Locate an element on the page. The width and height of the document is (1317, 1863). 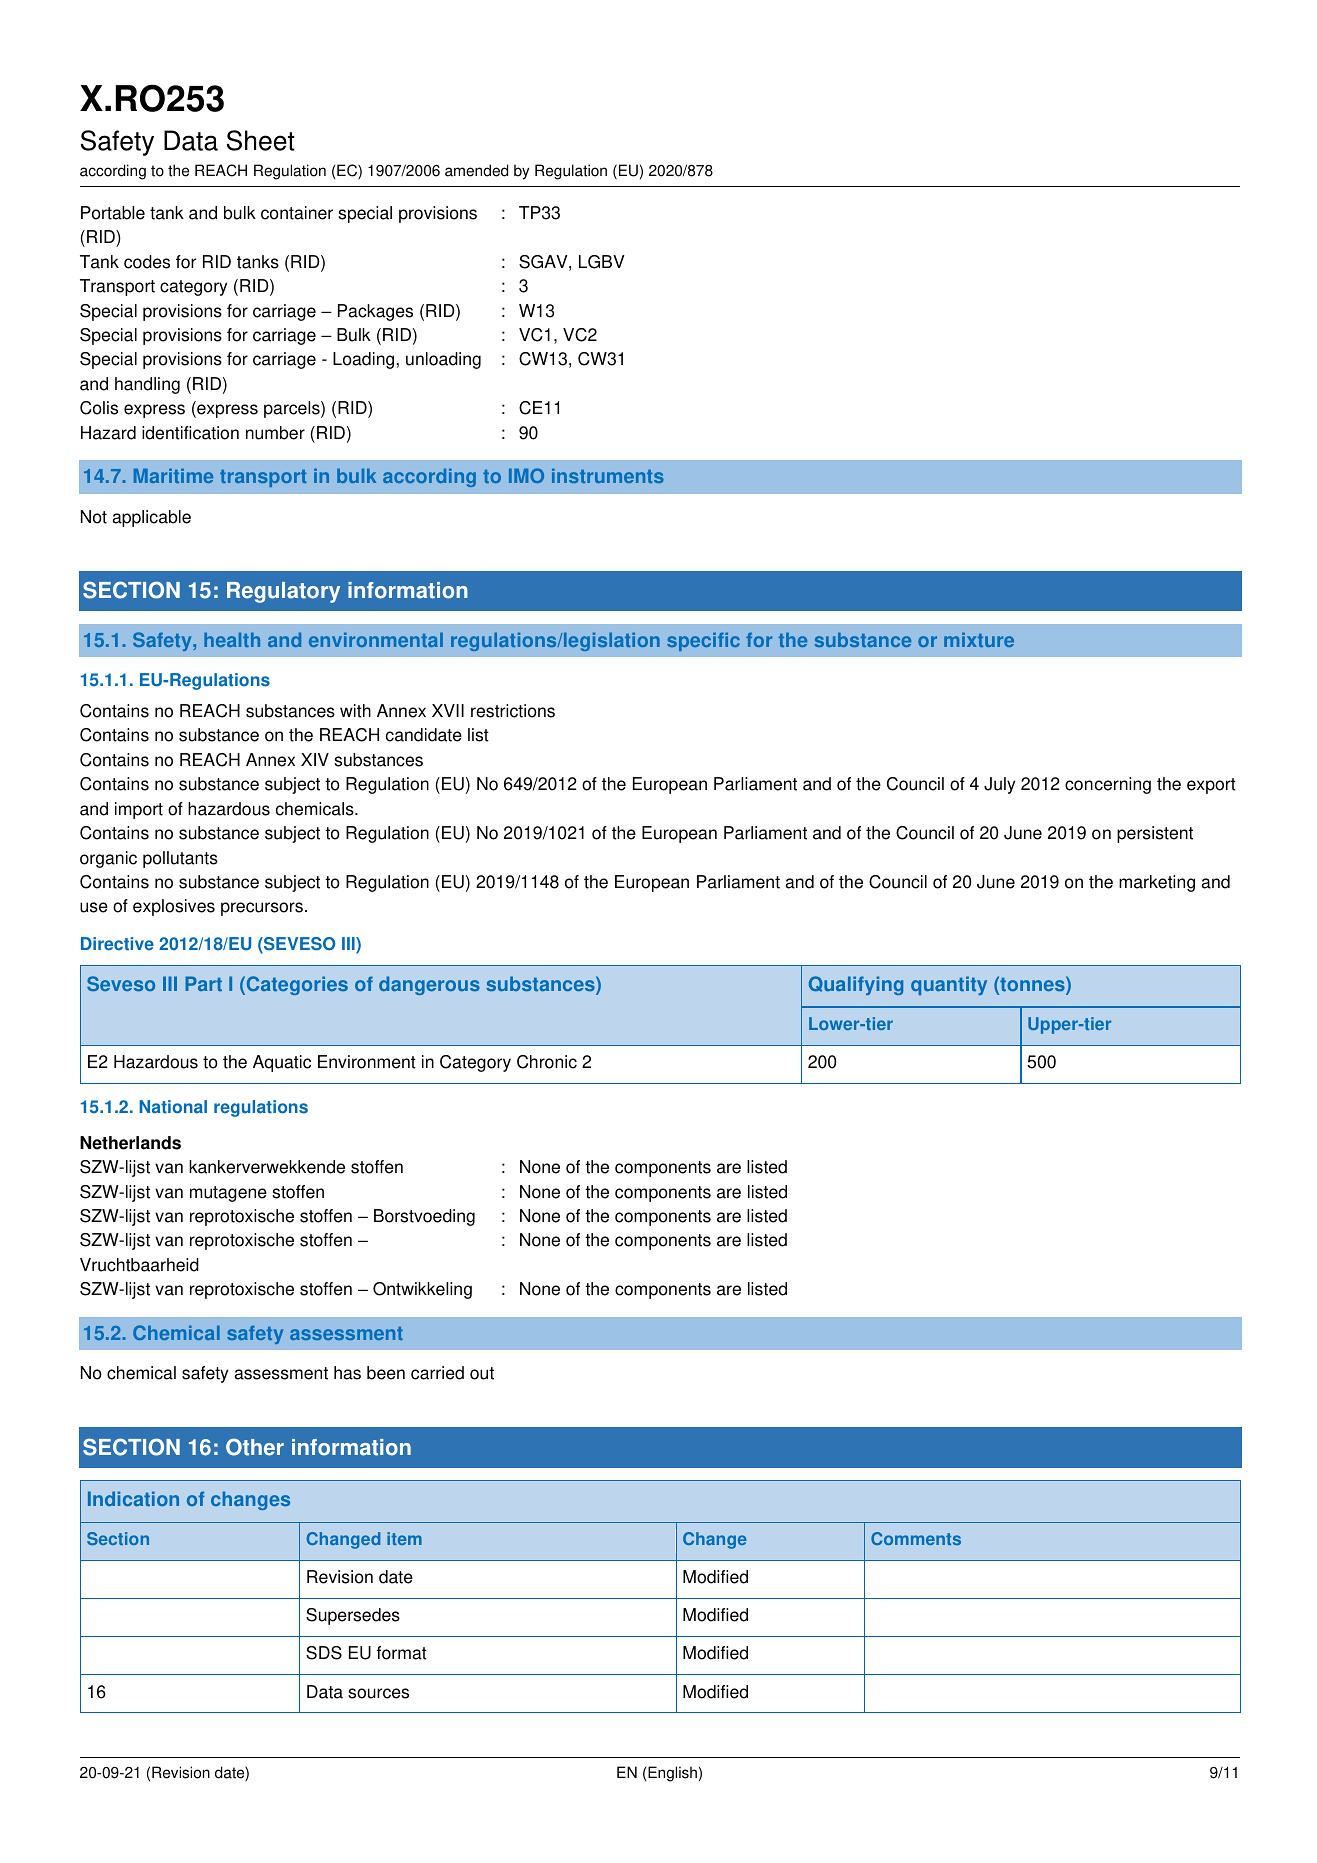
Regulatory is located at coordinates (283, 592).
